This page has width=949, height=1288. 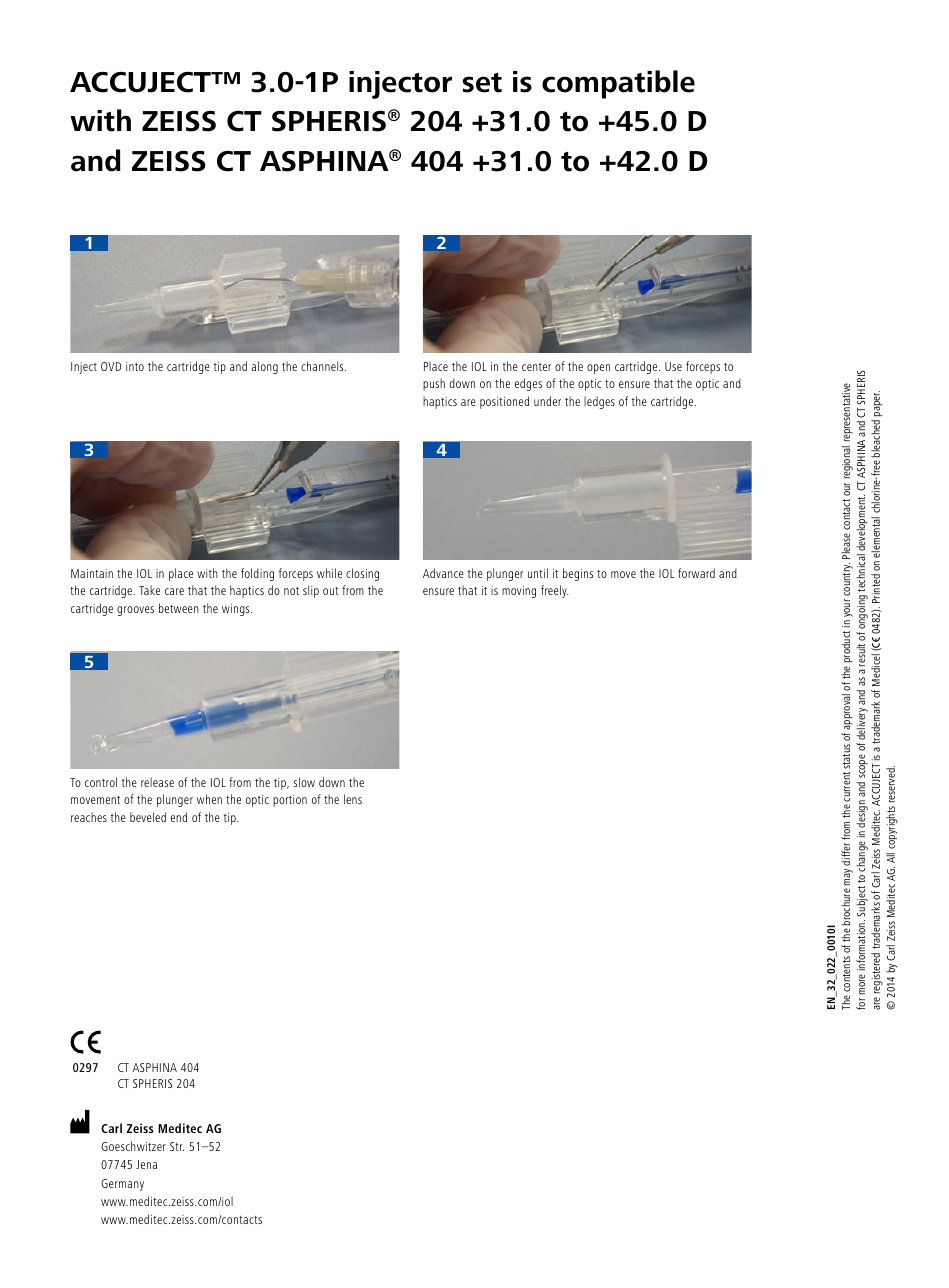 What do you see at coordinates (148, 817) in the page?
I see `beveled` at bounding box center [148, 817].
